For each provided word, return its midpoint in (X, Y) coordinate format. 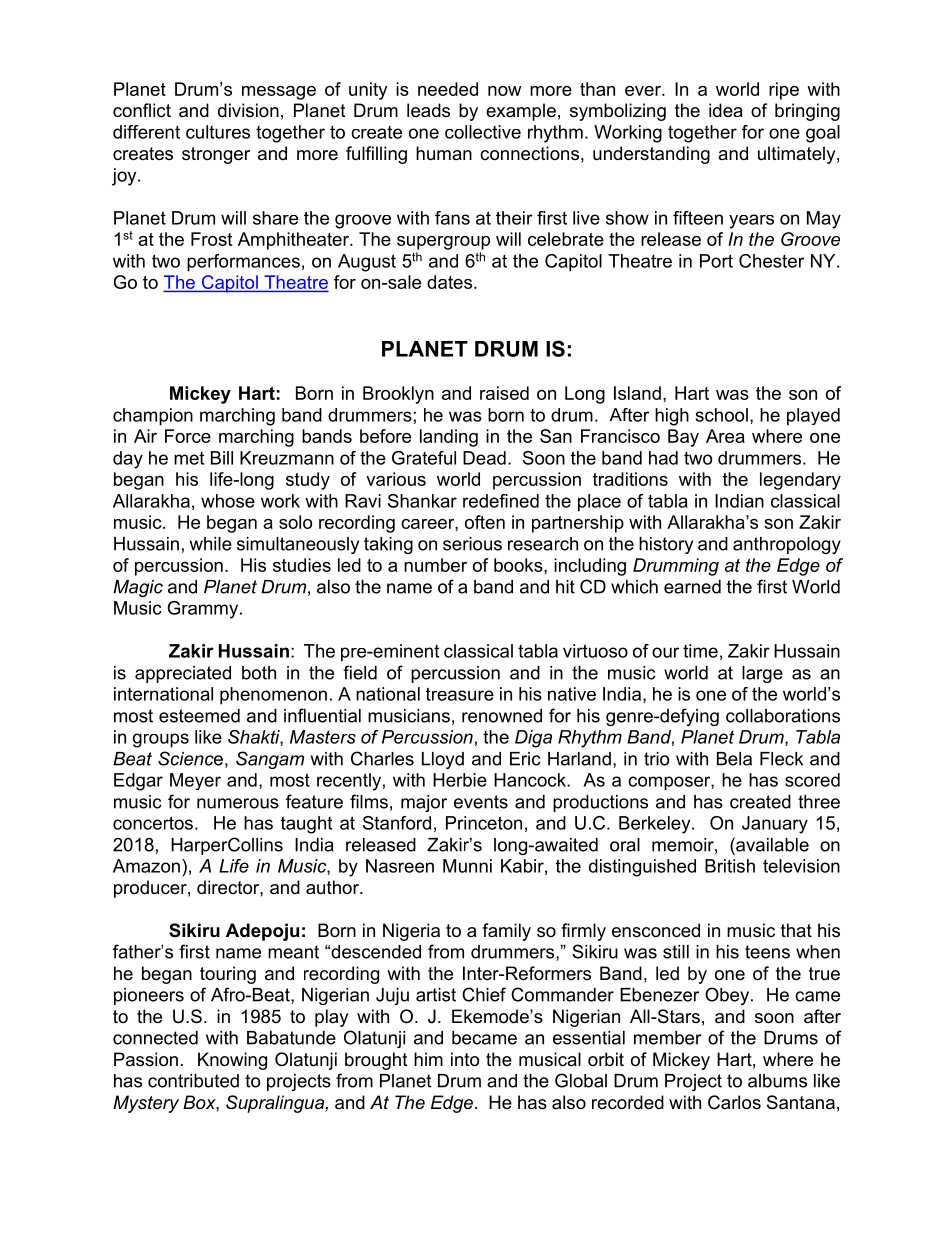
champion (153, 417)
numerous (238, 803)
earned (692, 587)
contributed (193, 1081)
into (465, 1059)
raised (504, 393)
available (771, 844)
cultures (218, 132)
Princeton (484, 823)
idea (726, 110)
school (722, 415)
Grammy (204, 610)
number (435, 565)
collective (483, 132)
